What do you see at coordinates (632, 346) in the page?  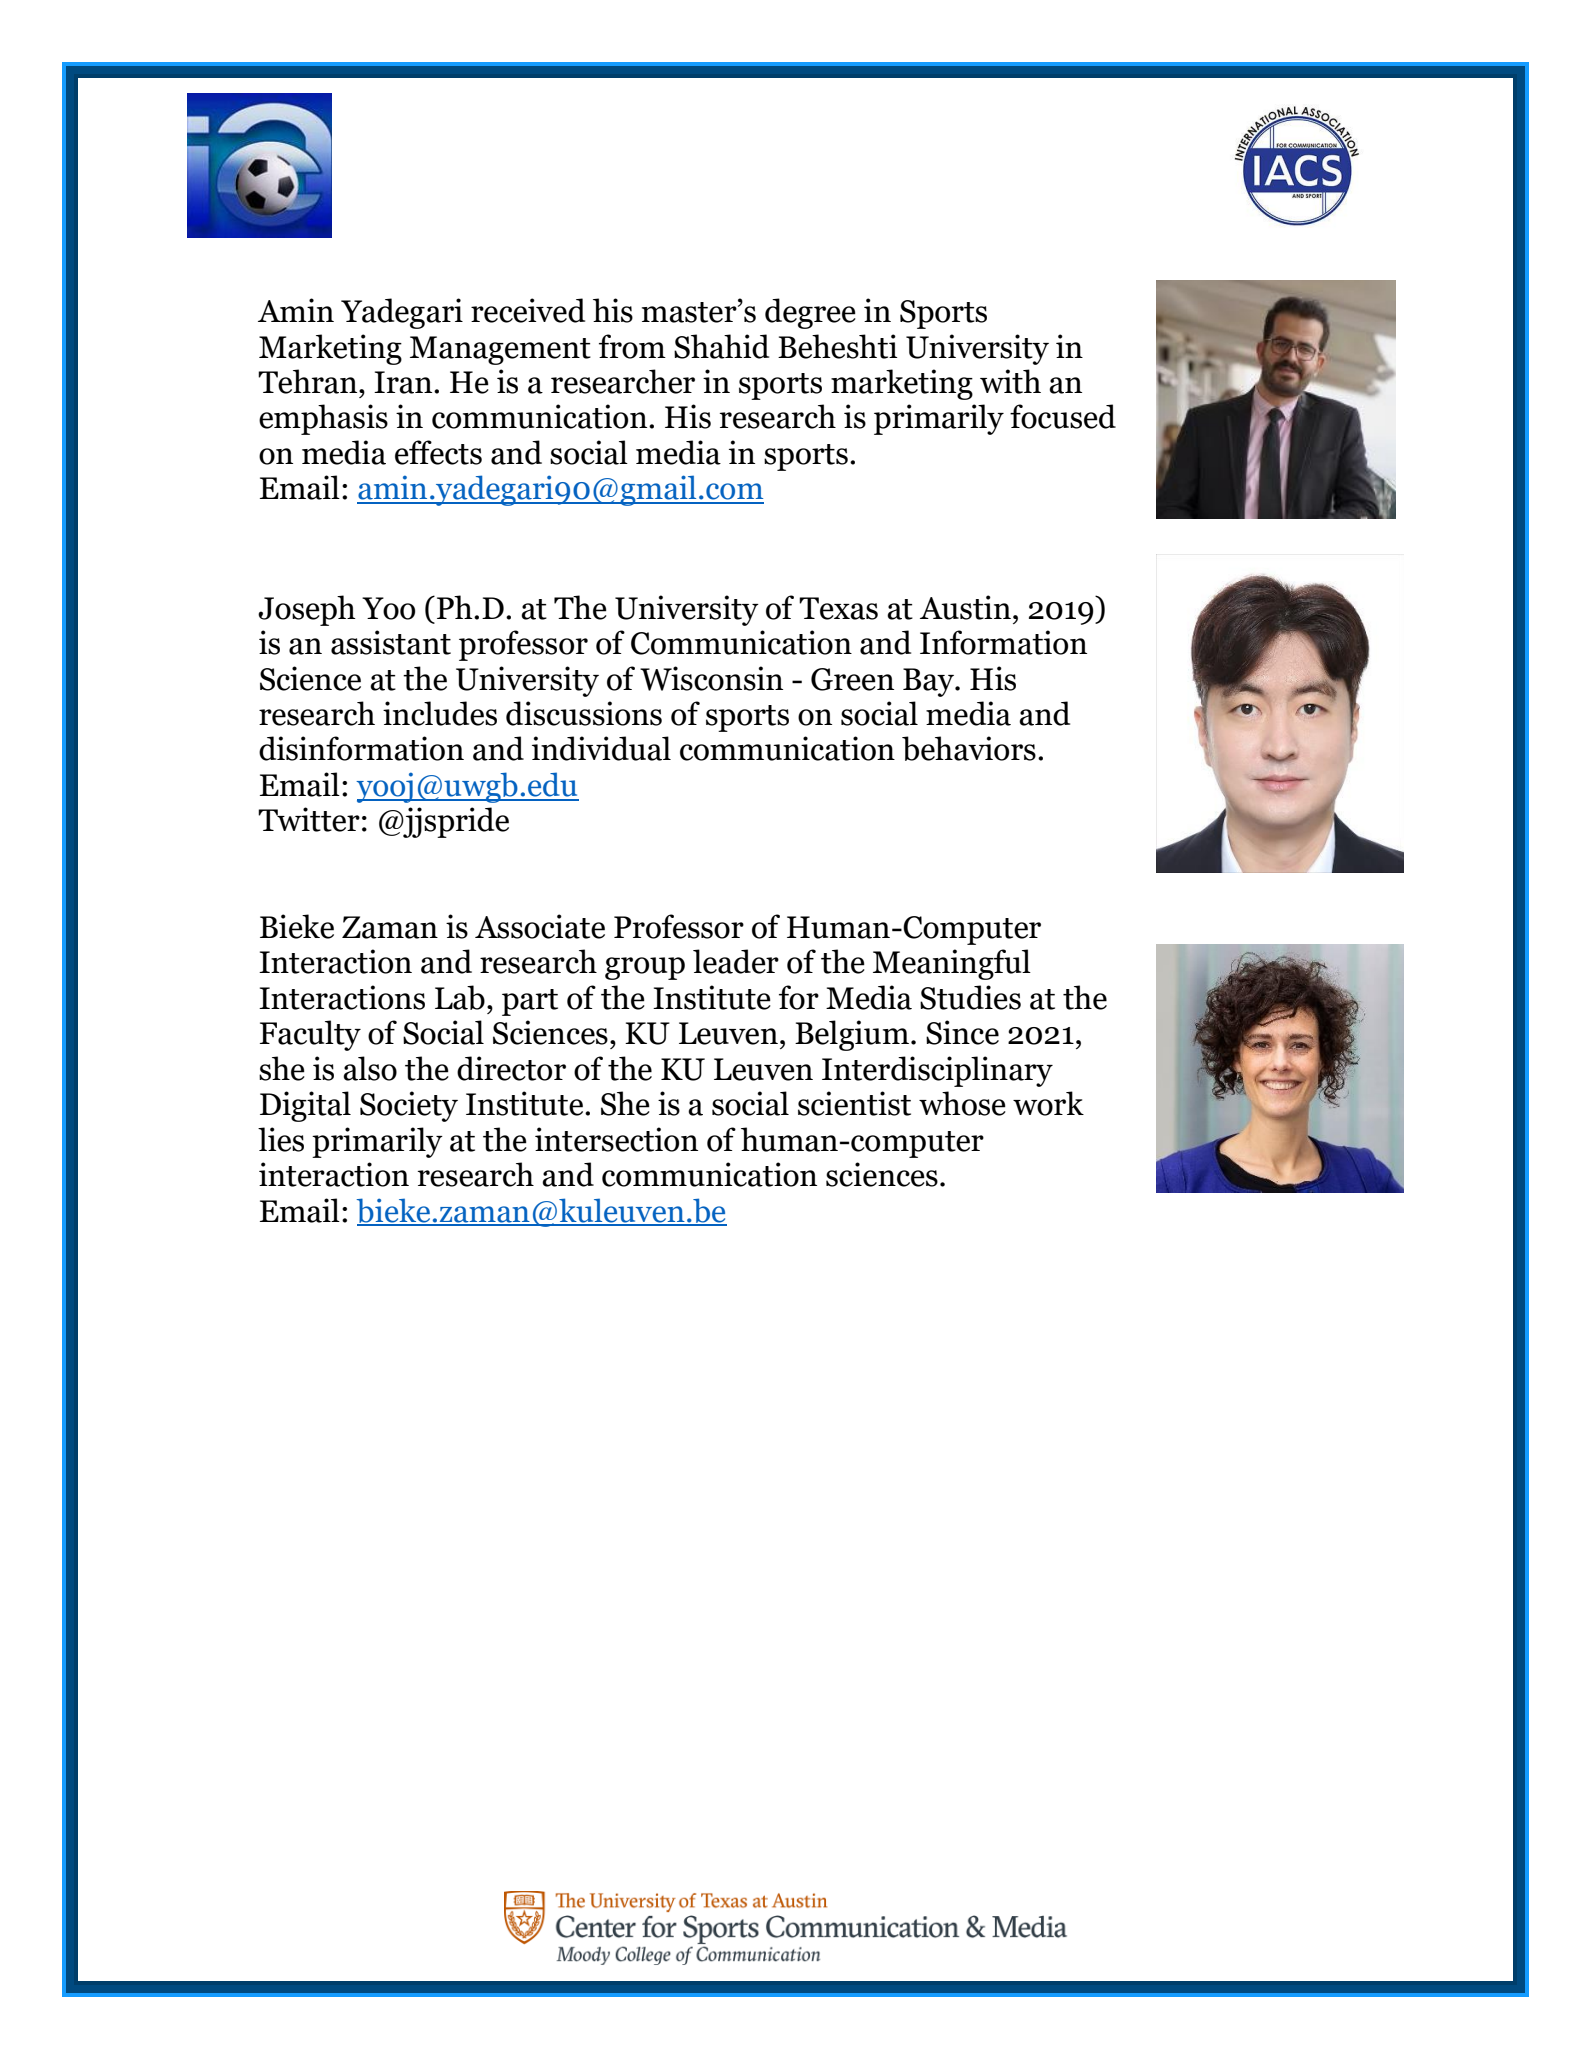 I see `from` at bounding box center [632, 346].
